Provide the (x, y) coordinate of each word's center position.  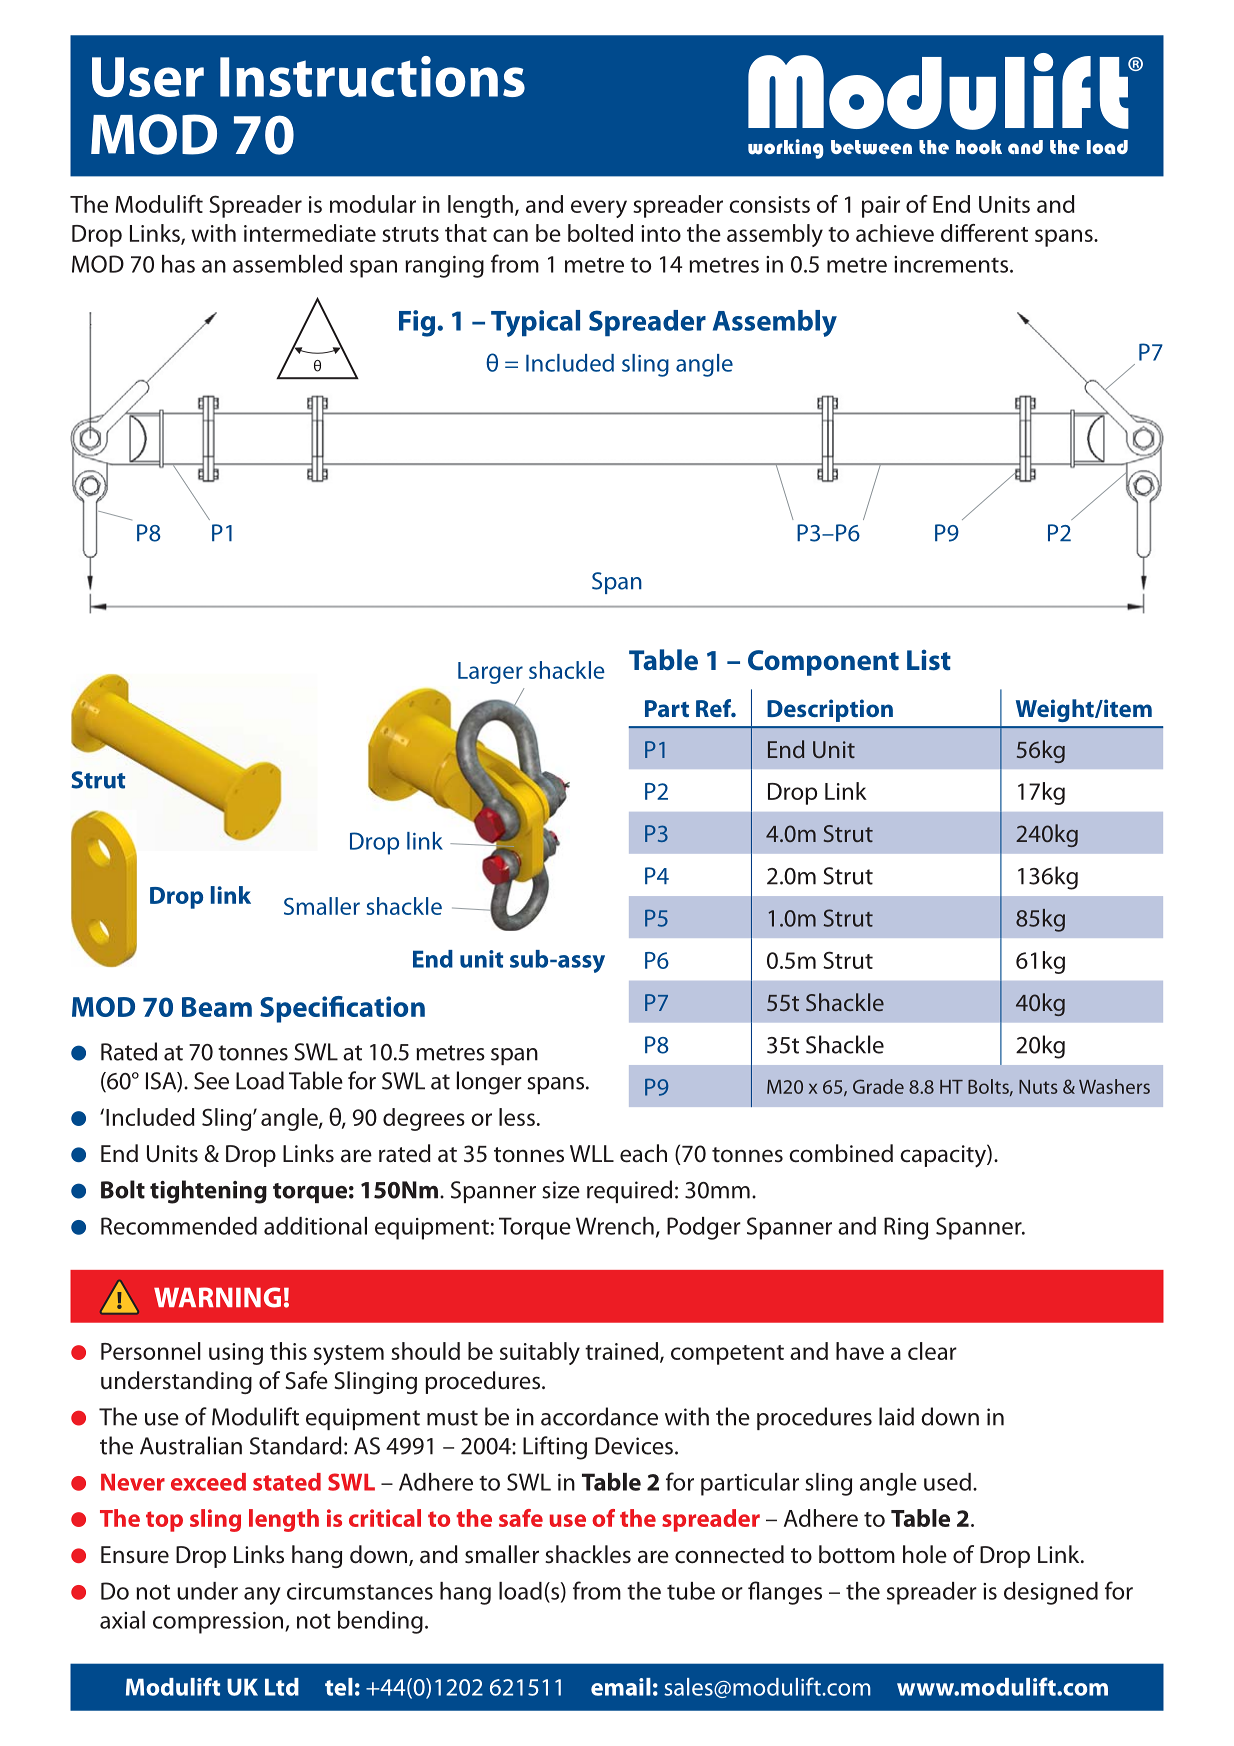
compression (219, 1623)
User (148, 77)
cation (385, 1006)
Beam (217, 1007)
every (599, 209)
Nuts (1038, 1087)
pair (881, 207)
